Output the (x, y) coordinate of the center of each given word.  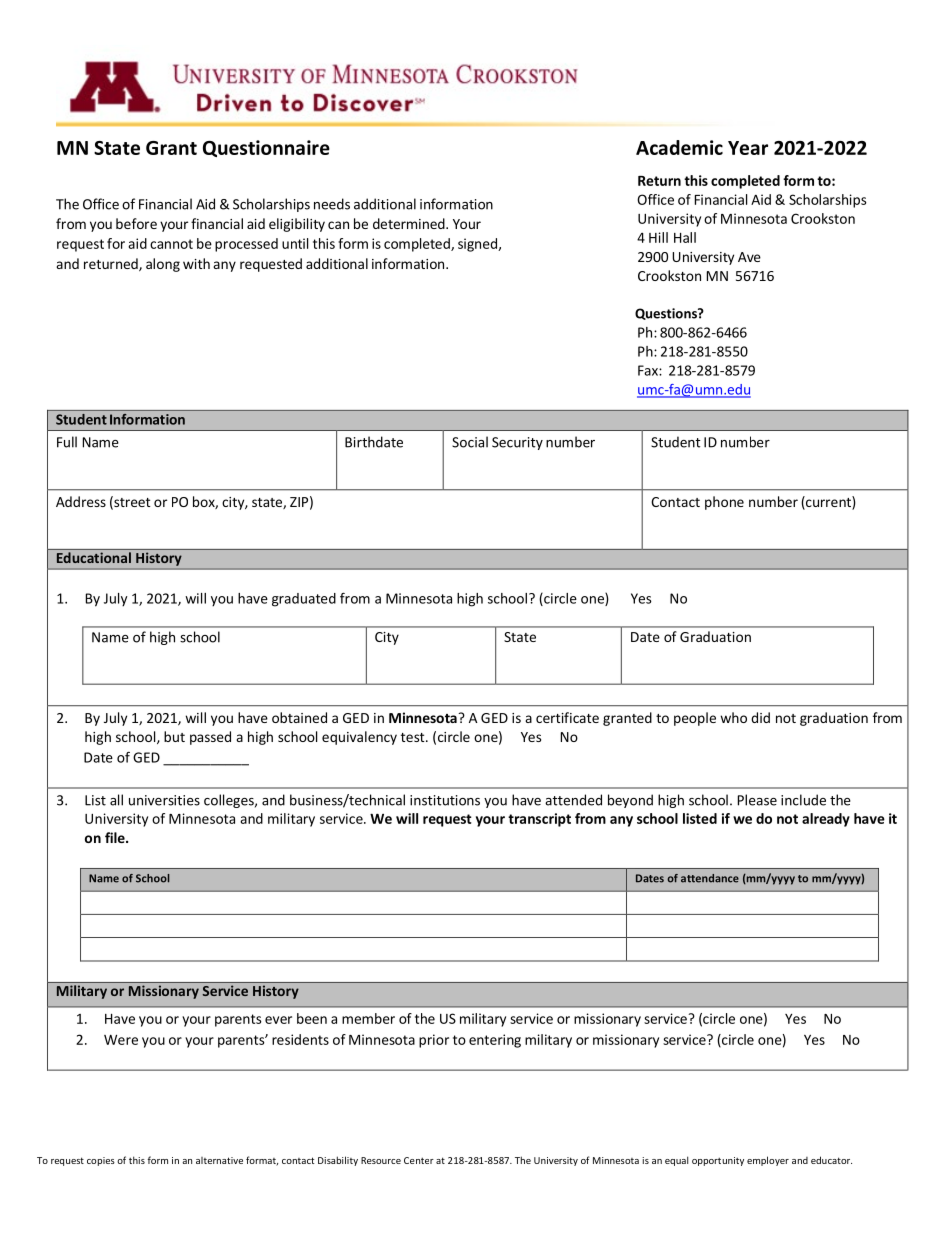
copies (101, 1161)
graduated (304, 600)
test (414, 737)
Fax (649, 370)
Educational (94, 557)
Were (121, 1040)
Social (470, 442)
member (368, 1018)
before (136, 223)
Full (67, 442)
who (733, 717)
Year (748, 148)
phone (724, 503)
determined (410, 223)
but (174, 736)
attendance (710, 878)
